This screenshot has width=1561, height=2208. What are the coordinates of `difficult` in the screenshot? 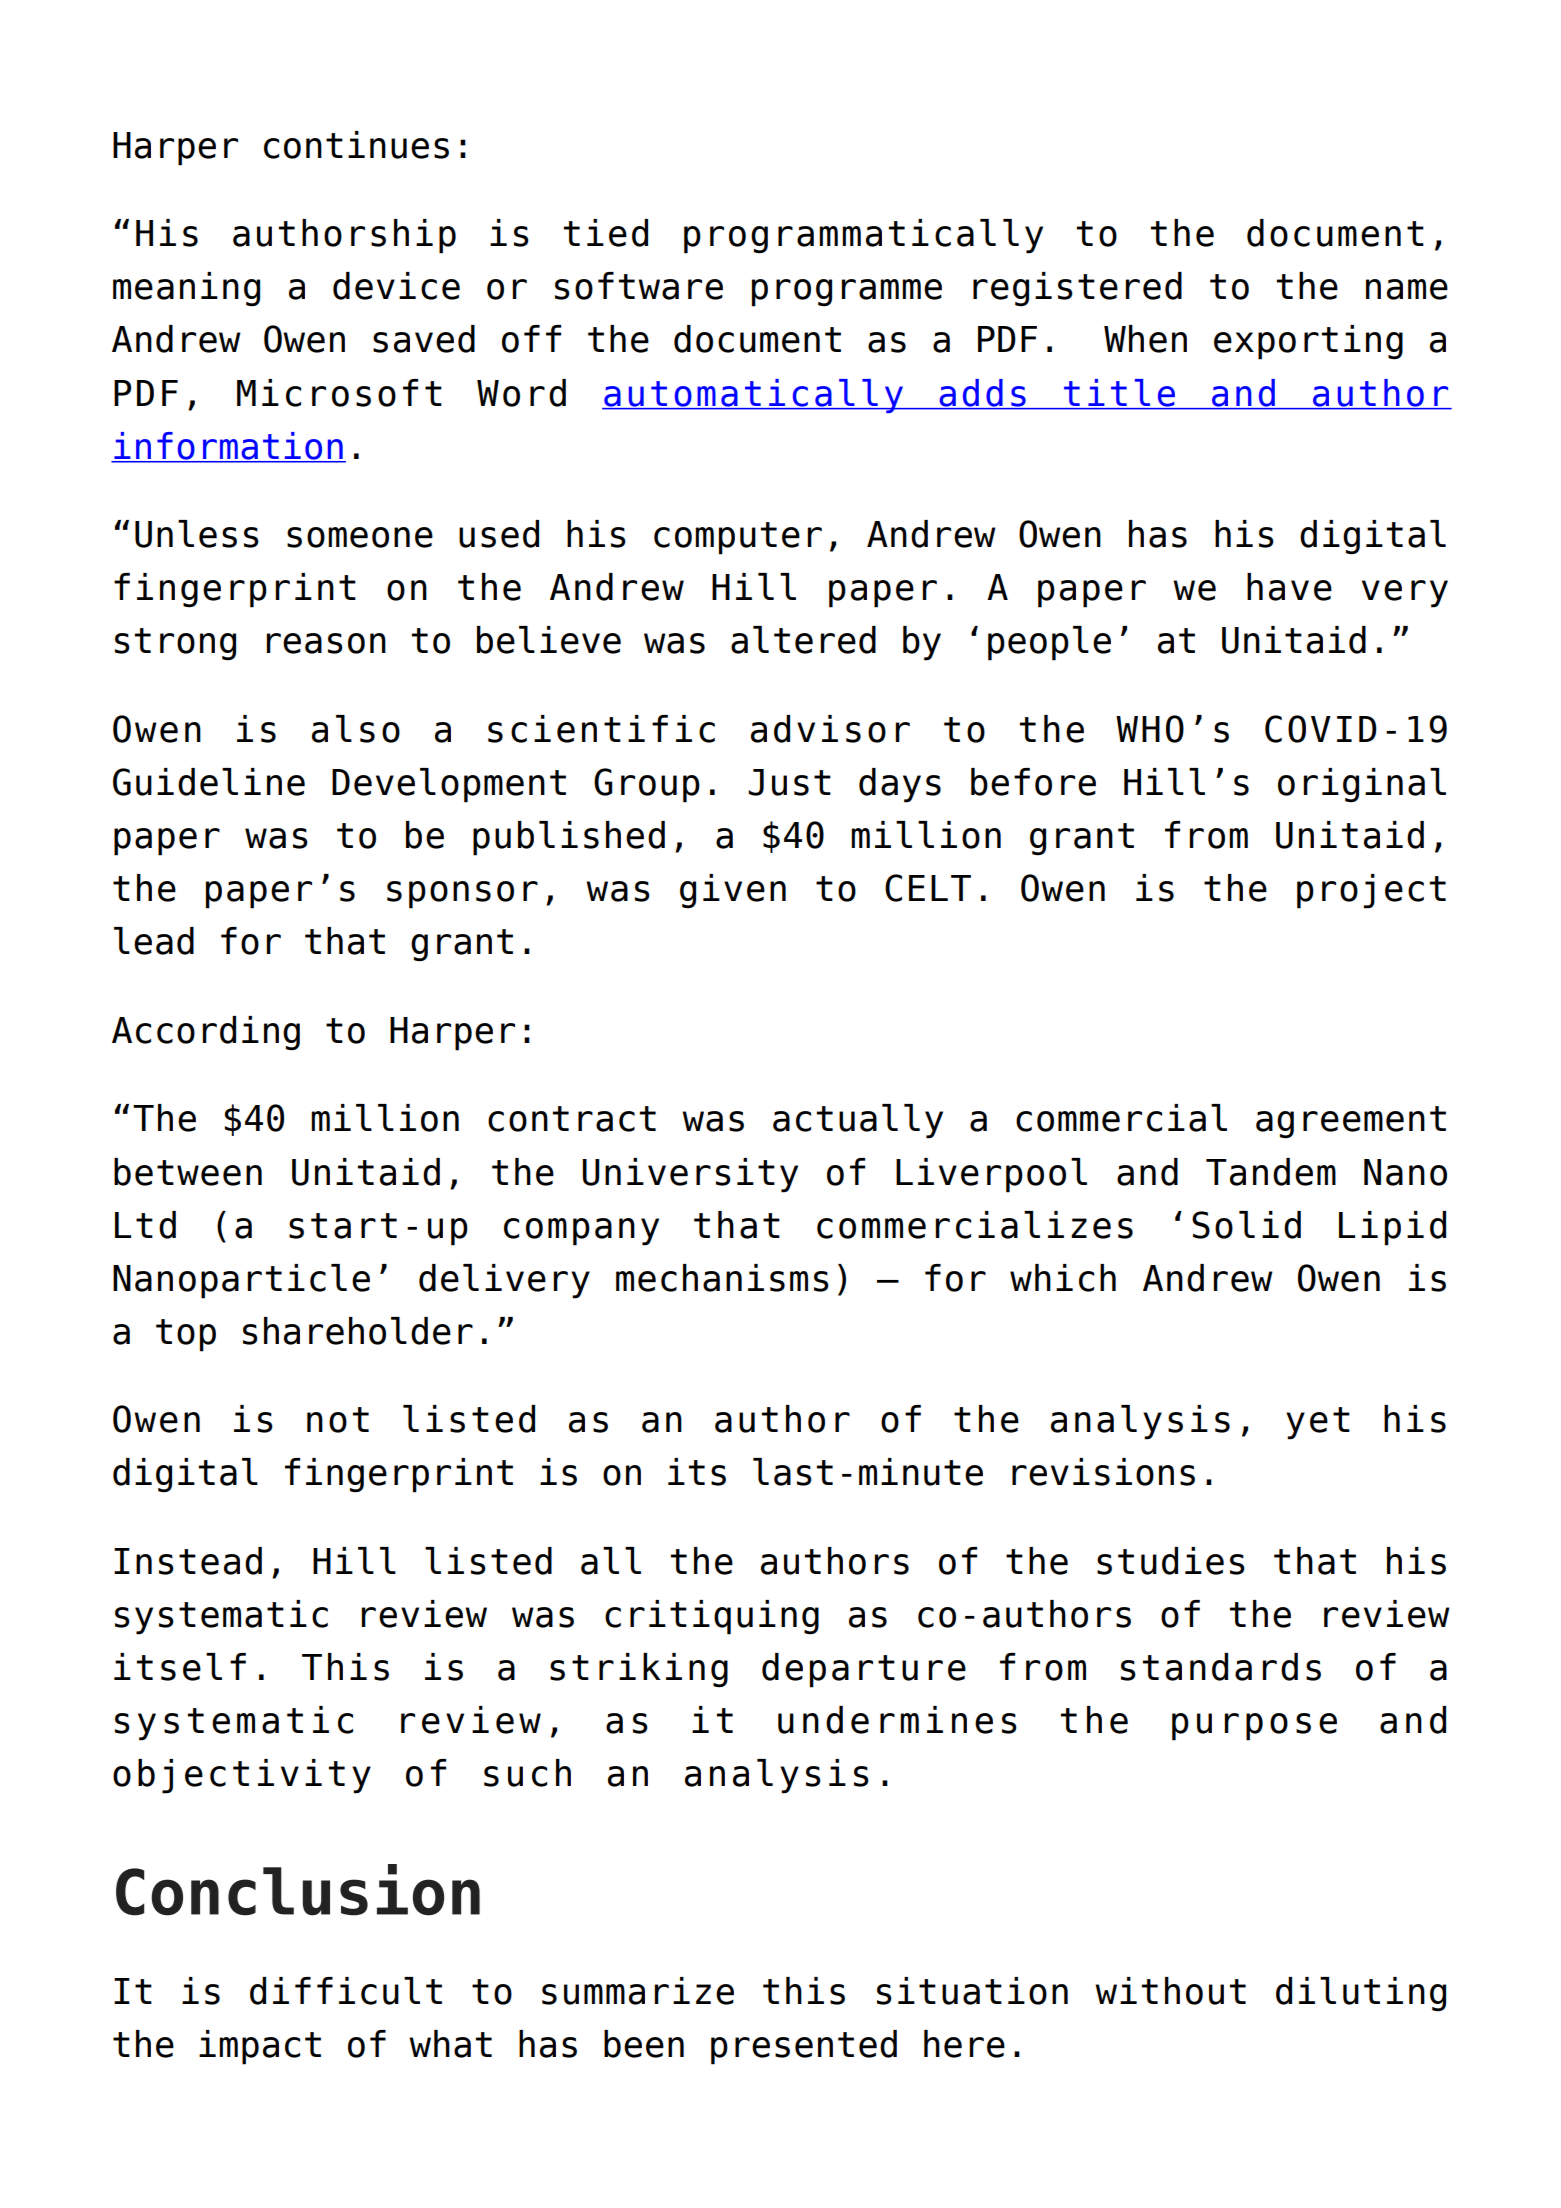 It's located at (346, 1991).
